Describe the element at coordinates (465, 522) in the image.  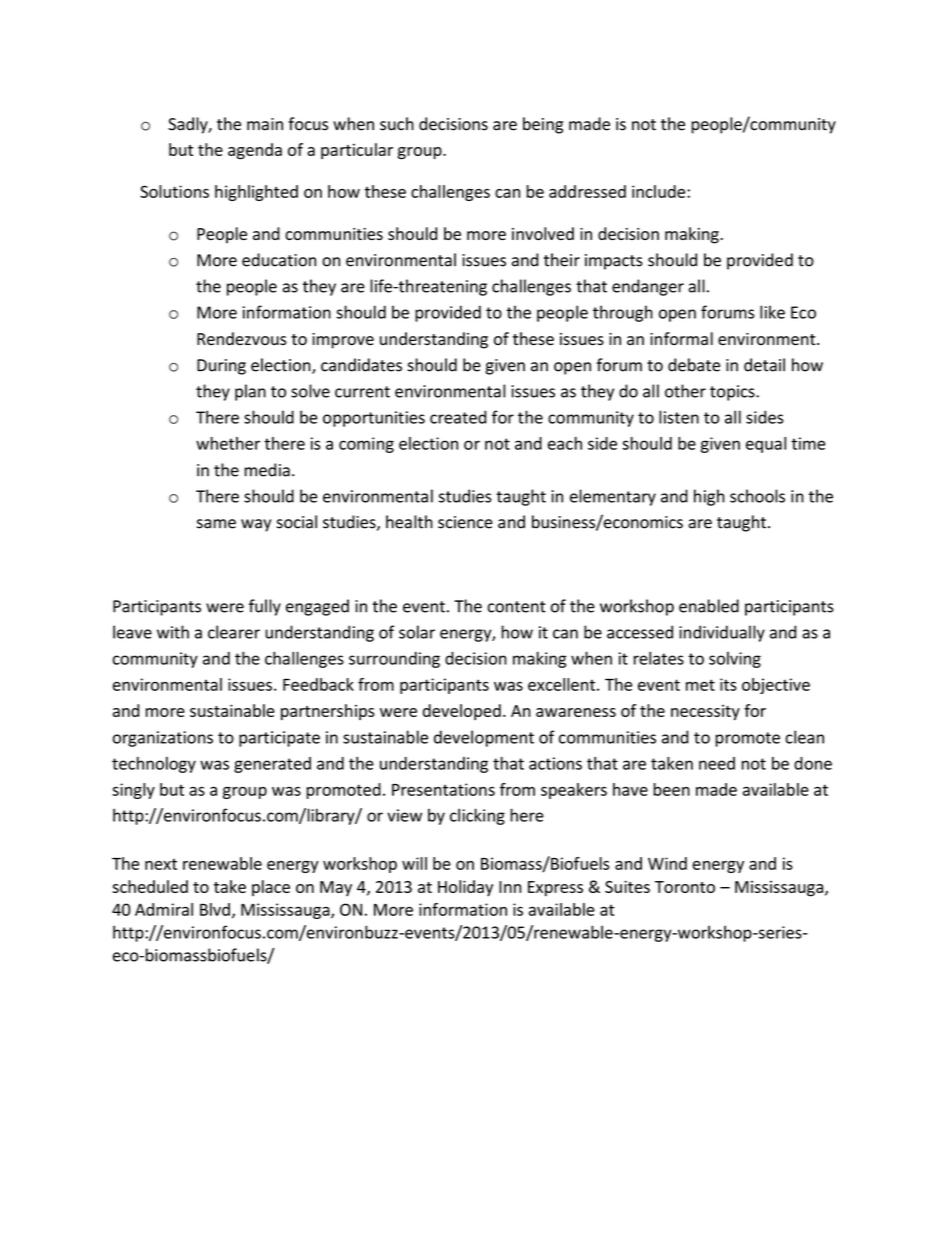
I see `science` at that location.
